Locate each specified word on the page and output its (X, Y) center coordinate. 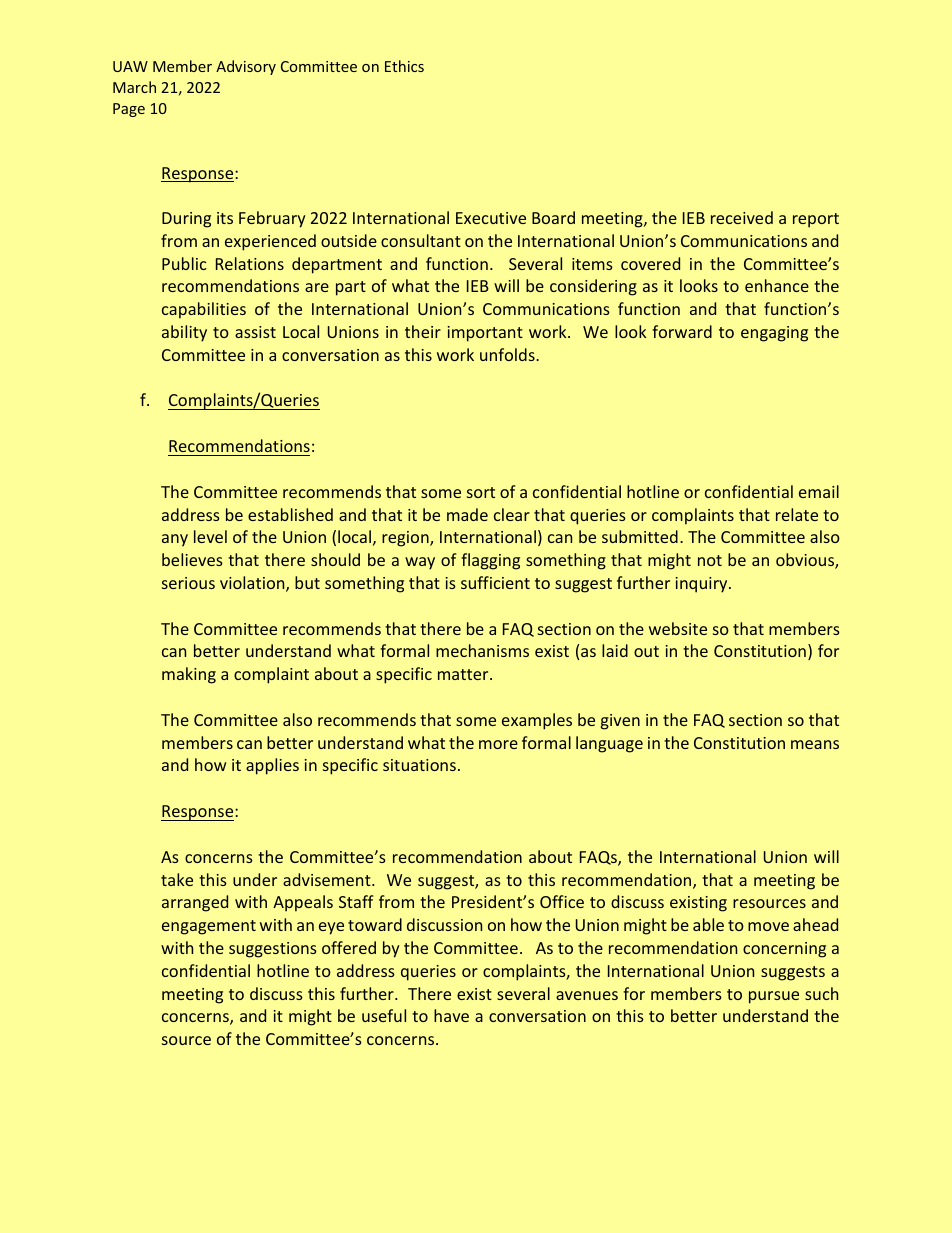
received (742, 217)
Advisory (246, 67)
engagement (209, 927)
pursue (774, 997)
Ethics (404, 66)
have (451, 1015)
